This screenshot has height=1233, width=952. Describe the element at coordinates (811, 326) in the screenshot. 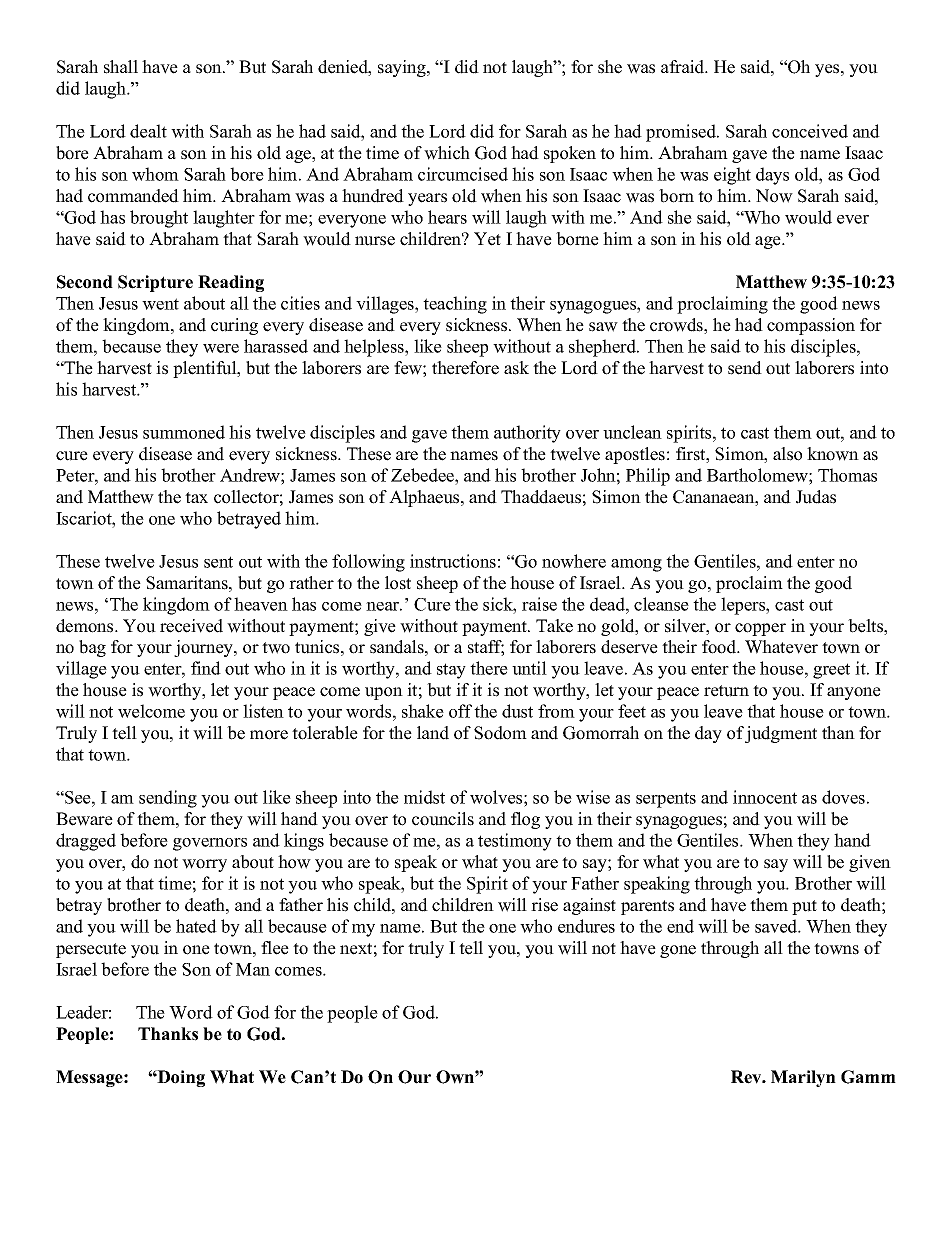

I see `compassion` at that location.
